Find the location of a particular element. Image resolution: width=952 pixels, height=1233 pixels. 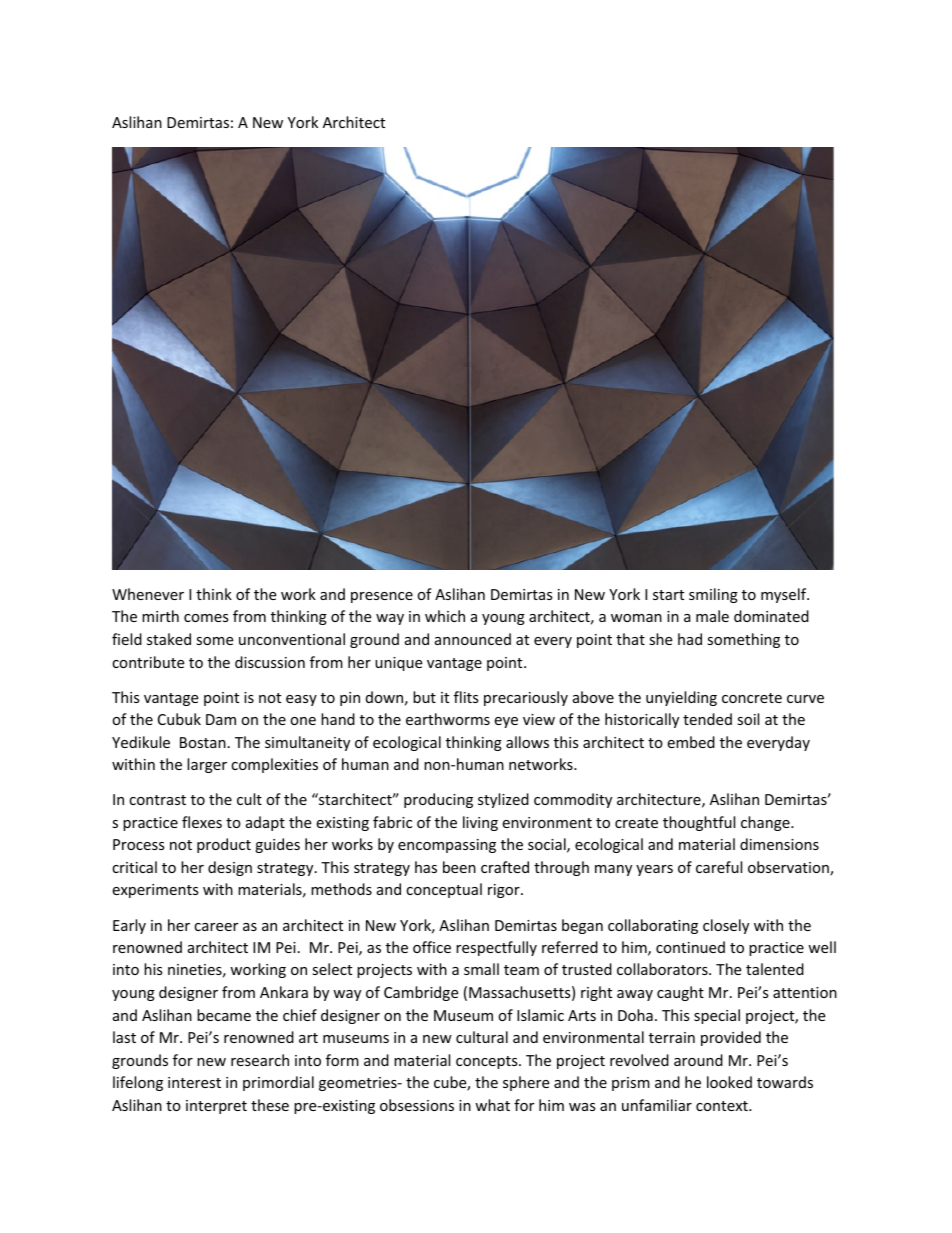

looked is located at coordinates (729, 1082).
